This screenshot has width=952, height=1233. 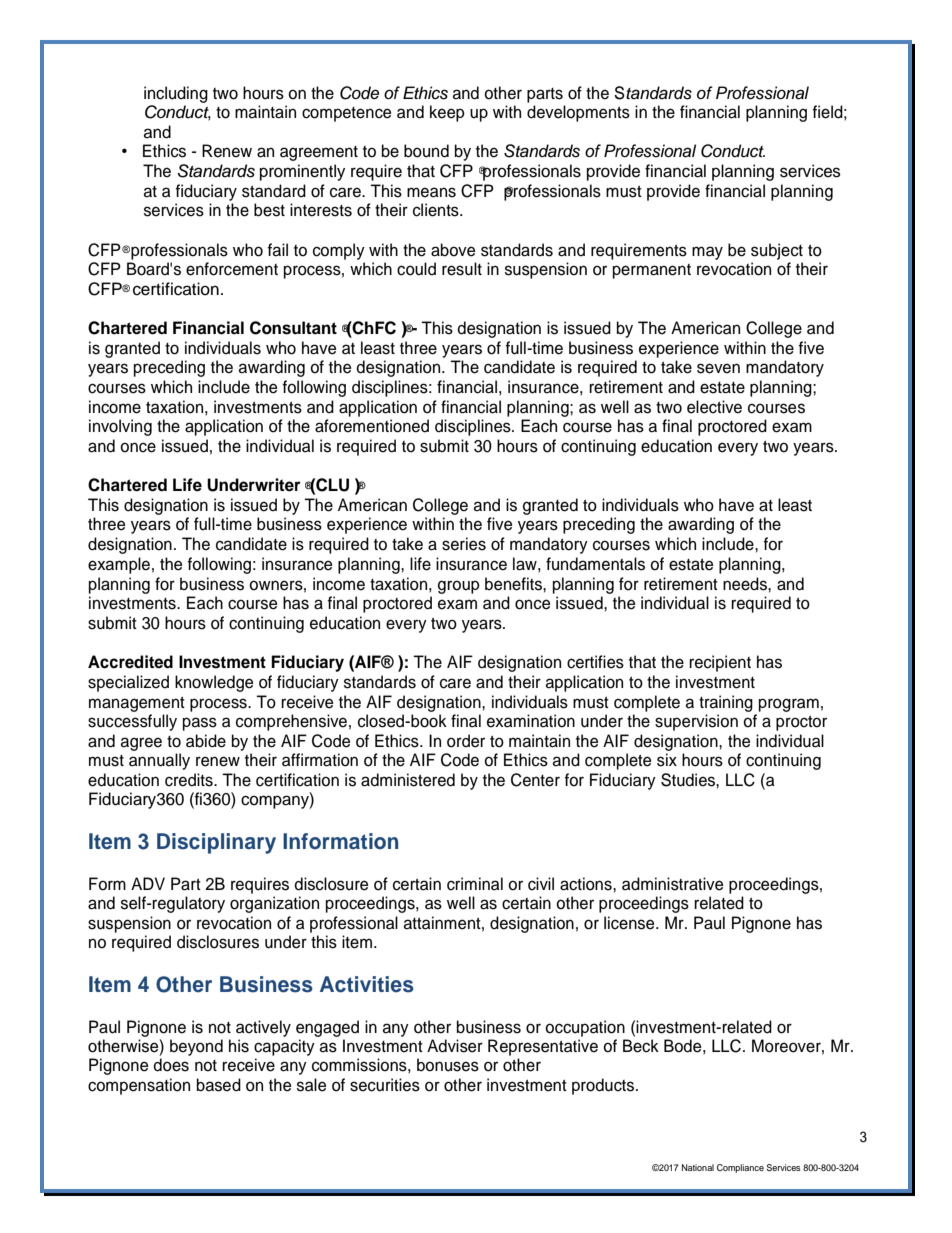 What do you see at coordinates (459, 587) in the screenshot?
I see `group` at bounding box center [459, 587].
